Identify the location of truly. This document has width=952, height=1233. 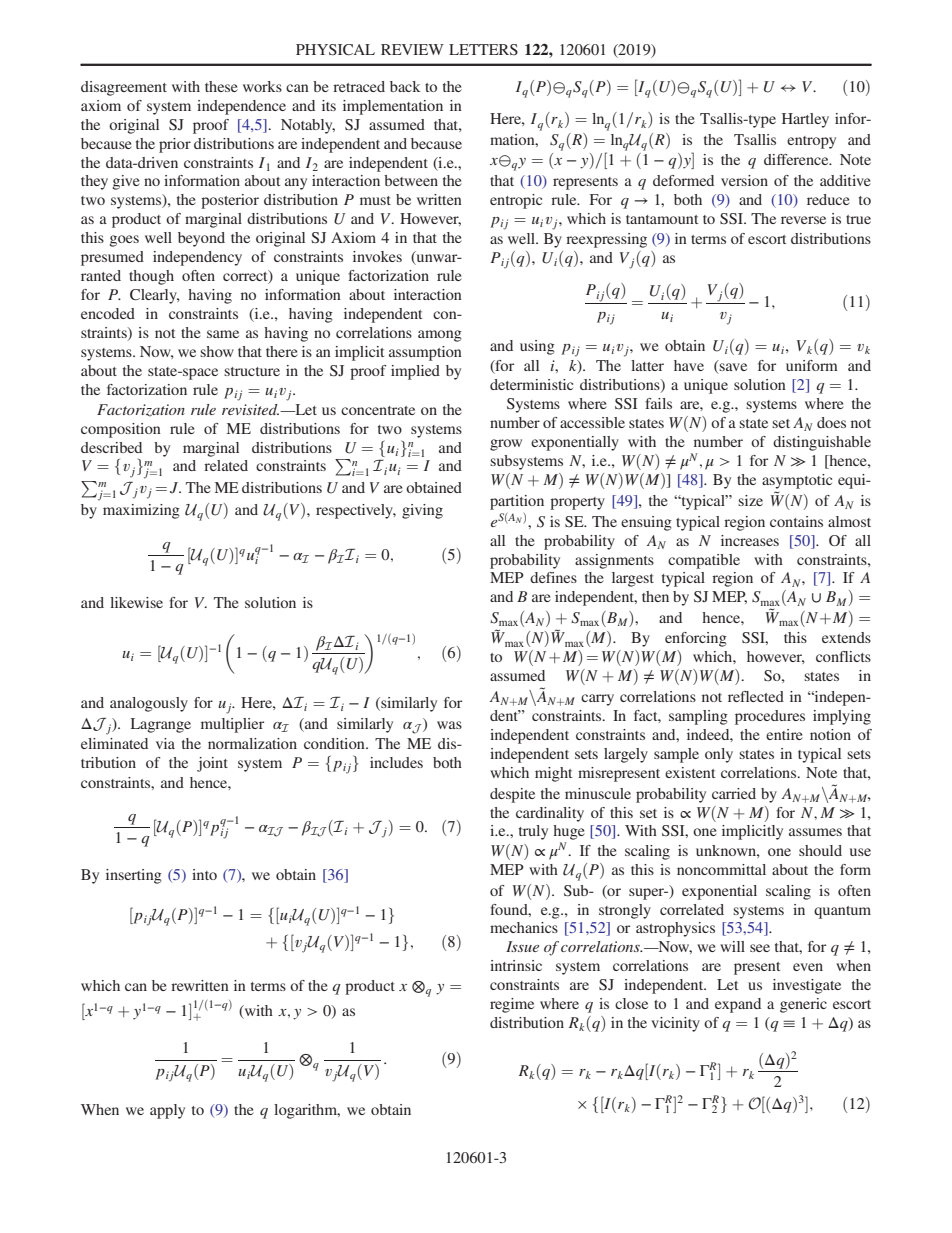
(533, 832).
